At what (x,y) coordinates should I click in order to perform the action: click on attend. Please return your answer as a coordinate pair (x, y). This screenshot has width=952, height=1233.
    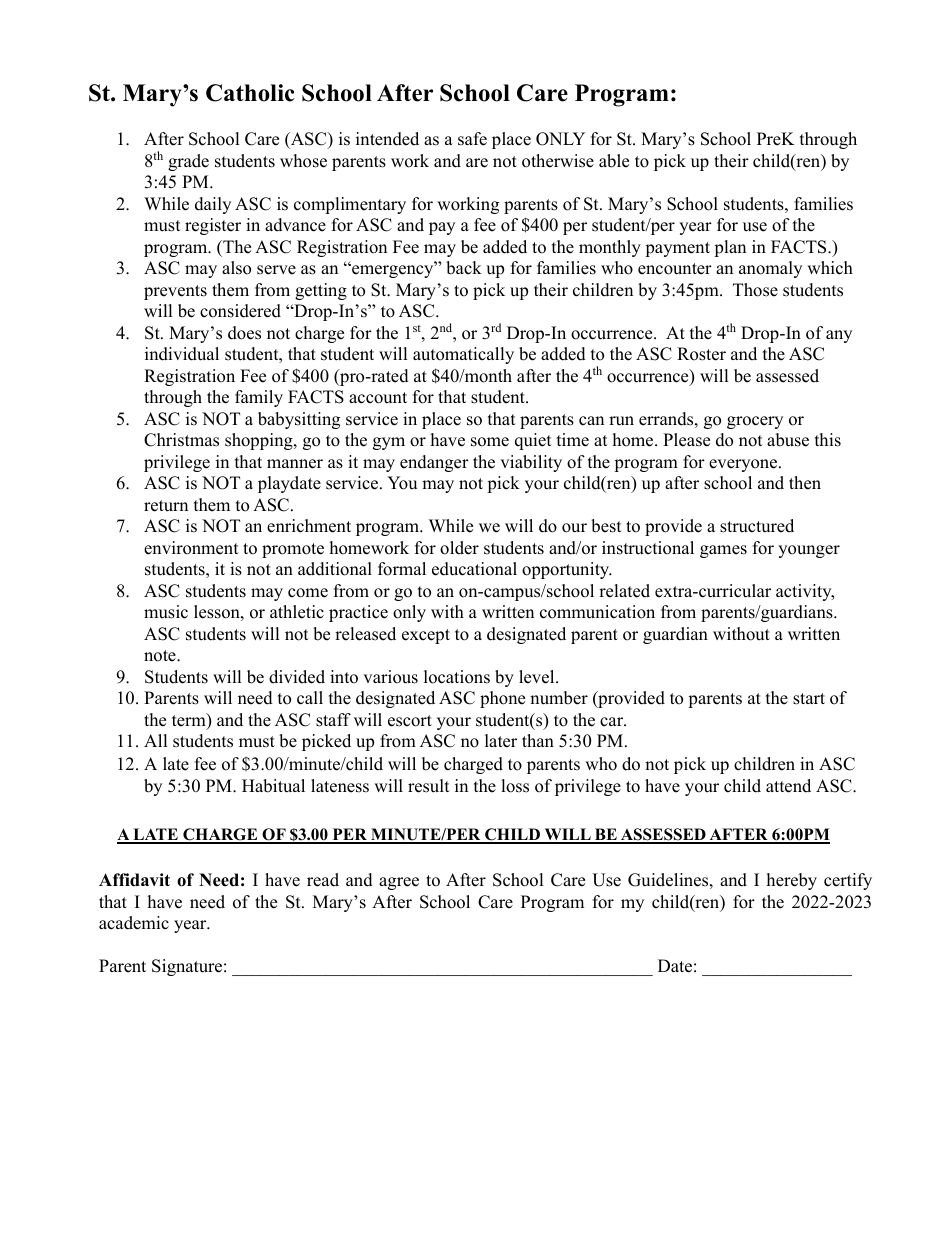
    Looking at the image, I should click on (788, 786).
